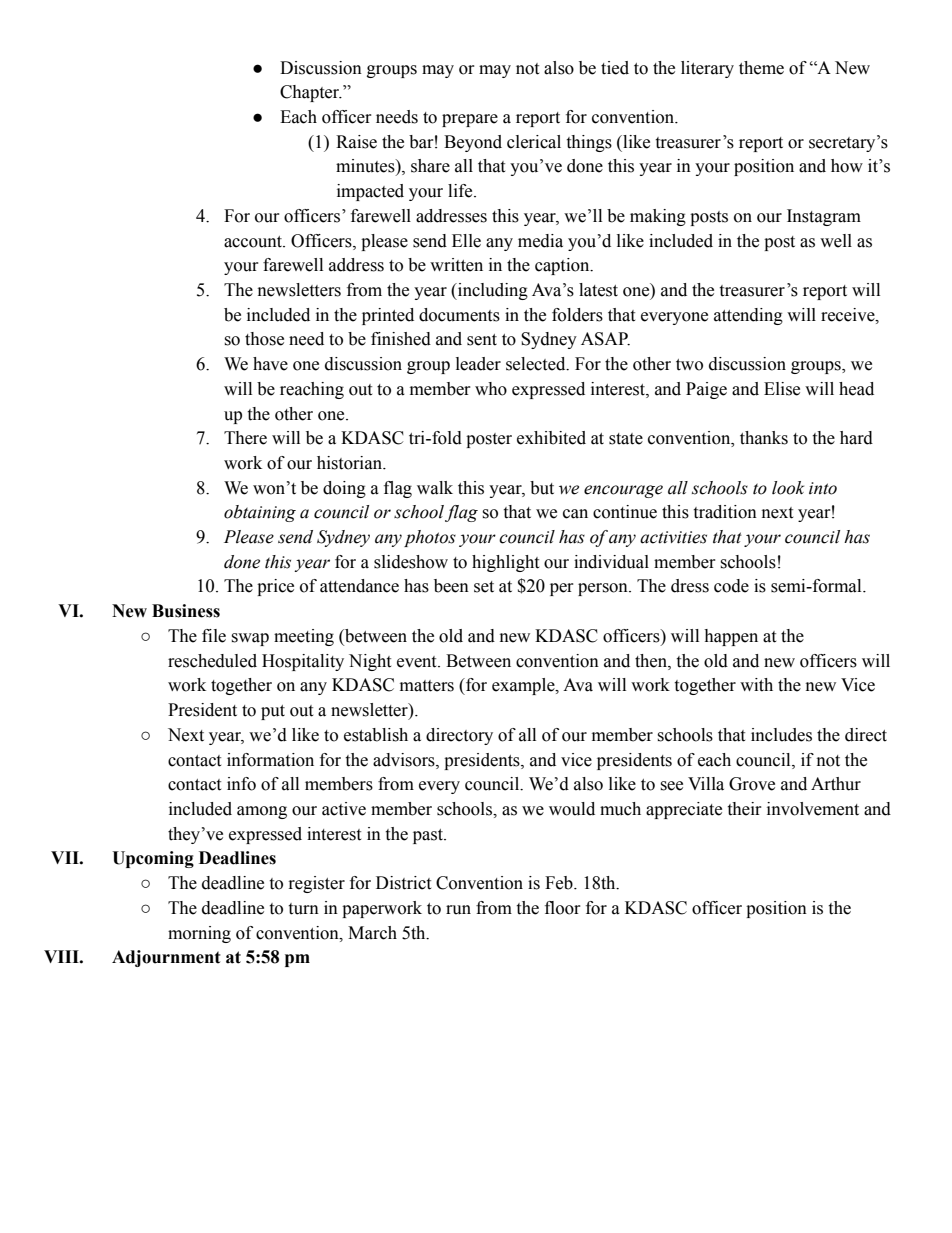 The width and height of the screenshot is (952, 1233). What do you see at coordinates (199, 934) in the screenshot?
I see `morning` at bounding box center [199, 934].
